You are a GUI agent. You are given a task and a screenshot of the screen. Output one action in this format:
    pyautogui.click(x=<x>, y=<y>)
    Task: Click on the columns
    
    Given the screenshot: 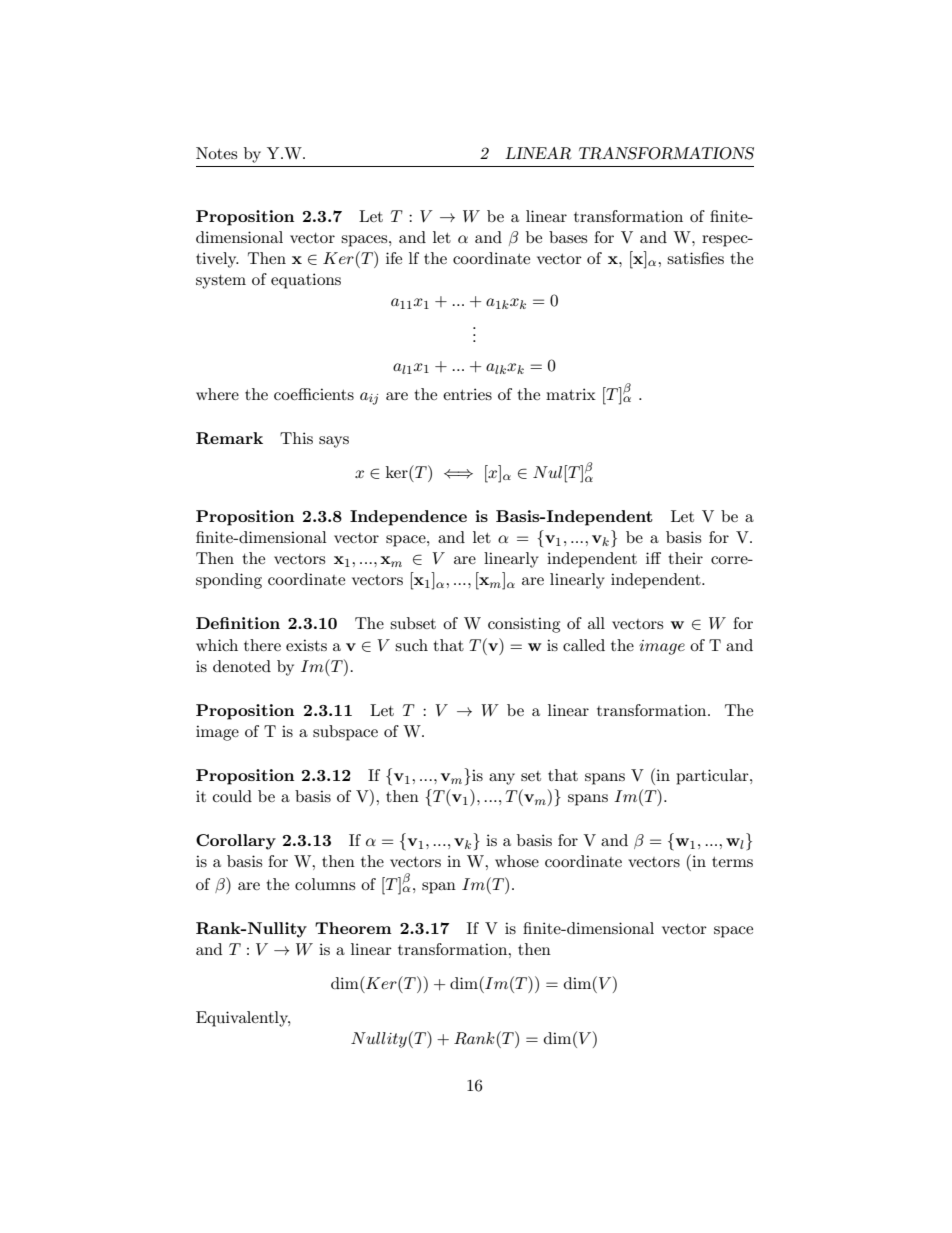 What is the action you would take?
    pyautogui.click(x=325, y=884)
